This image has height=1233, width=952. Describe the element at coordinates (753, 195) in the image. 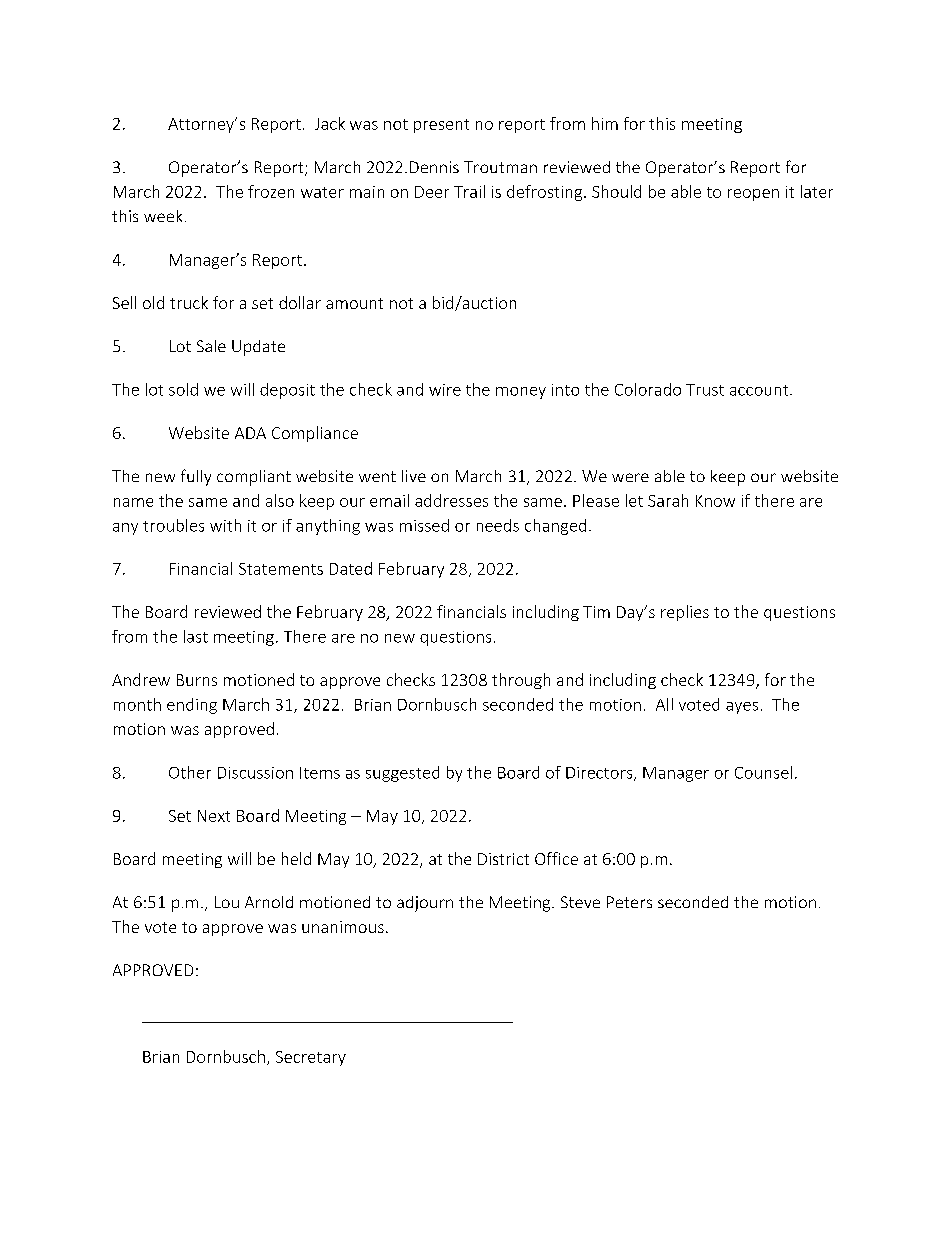

I see `reopen` at that location.
